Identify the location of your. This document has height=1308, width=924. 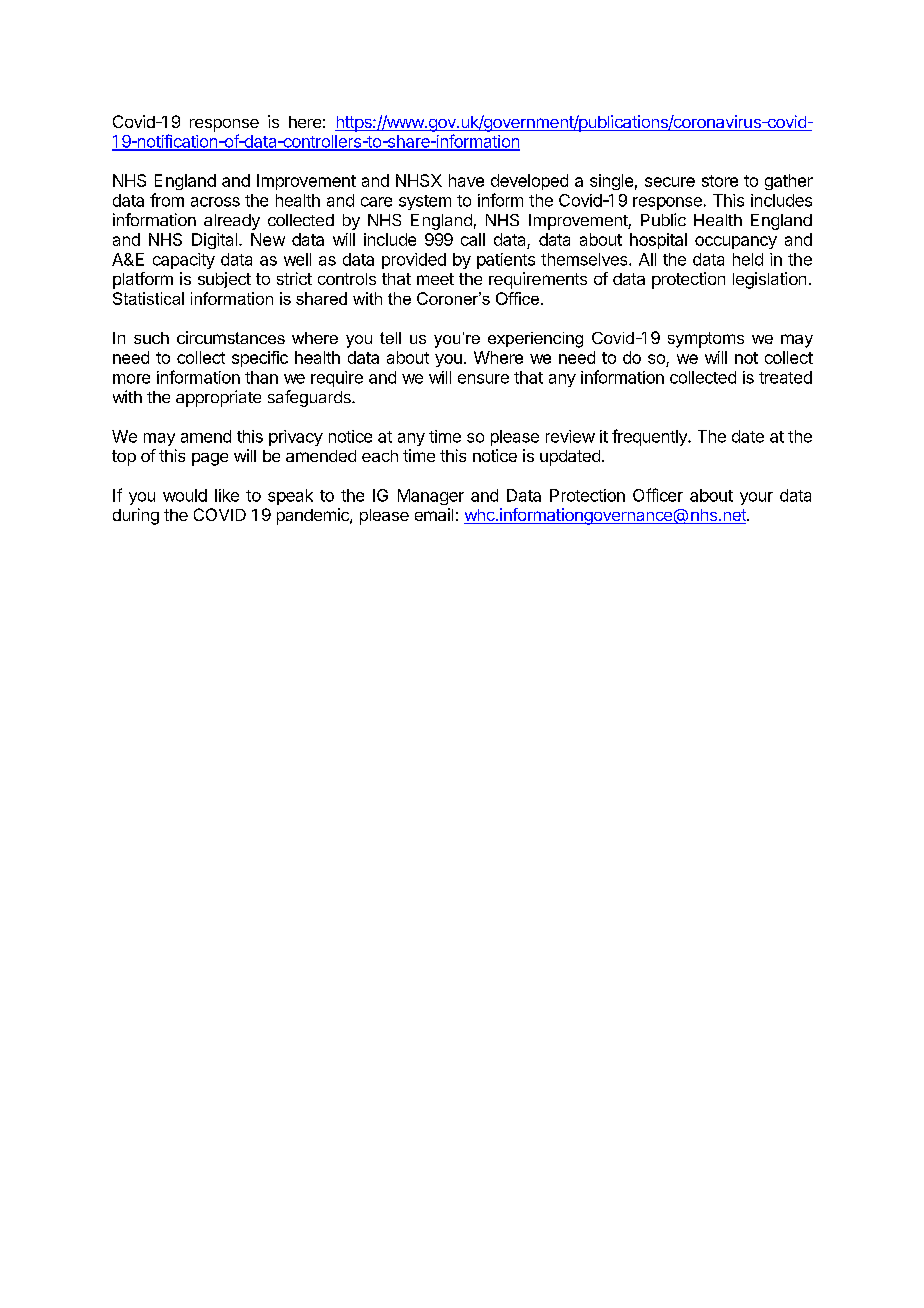
(756, 498).
